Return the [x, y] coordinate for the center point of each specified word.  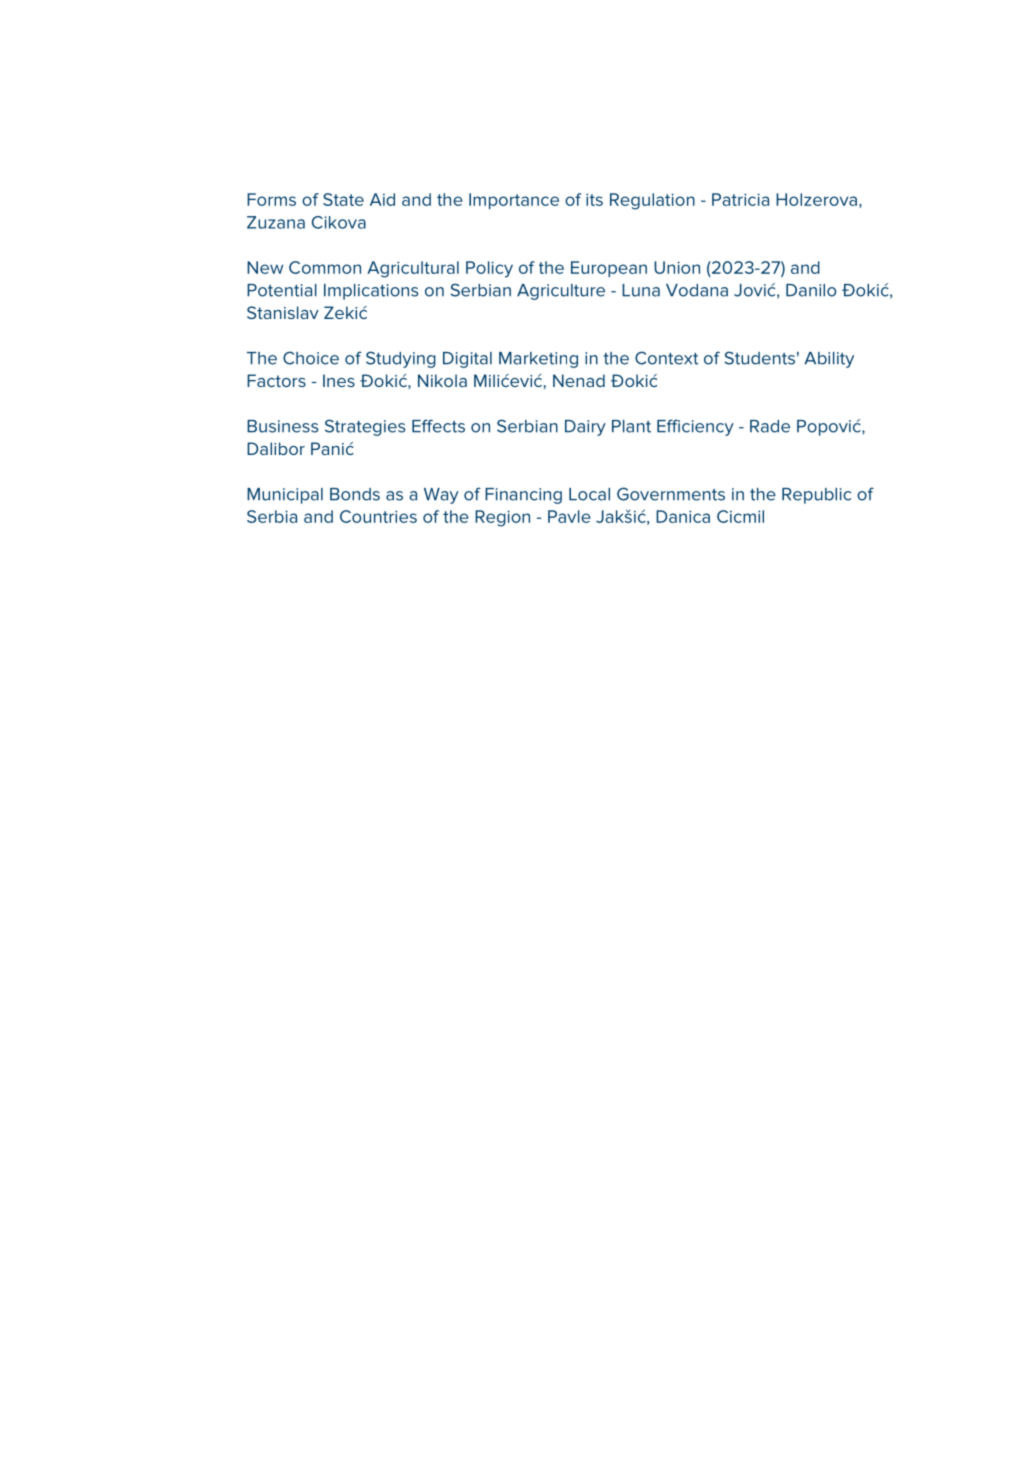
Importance [514, 201]
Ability [829, 360]
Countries [378, 516]
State [343, 199]
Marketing [538, 360]
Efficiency [695, 427]
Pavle [569, 516]
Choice [311, 358]
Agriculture [561, 292]
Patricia [740, 199]
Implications [371, 292]
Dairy [585, 428]
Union [677, 267]
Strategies [365, 427]
